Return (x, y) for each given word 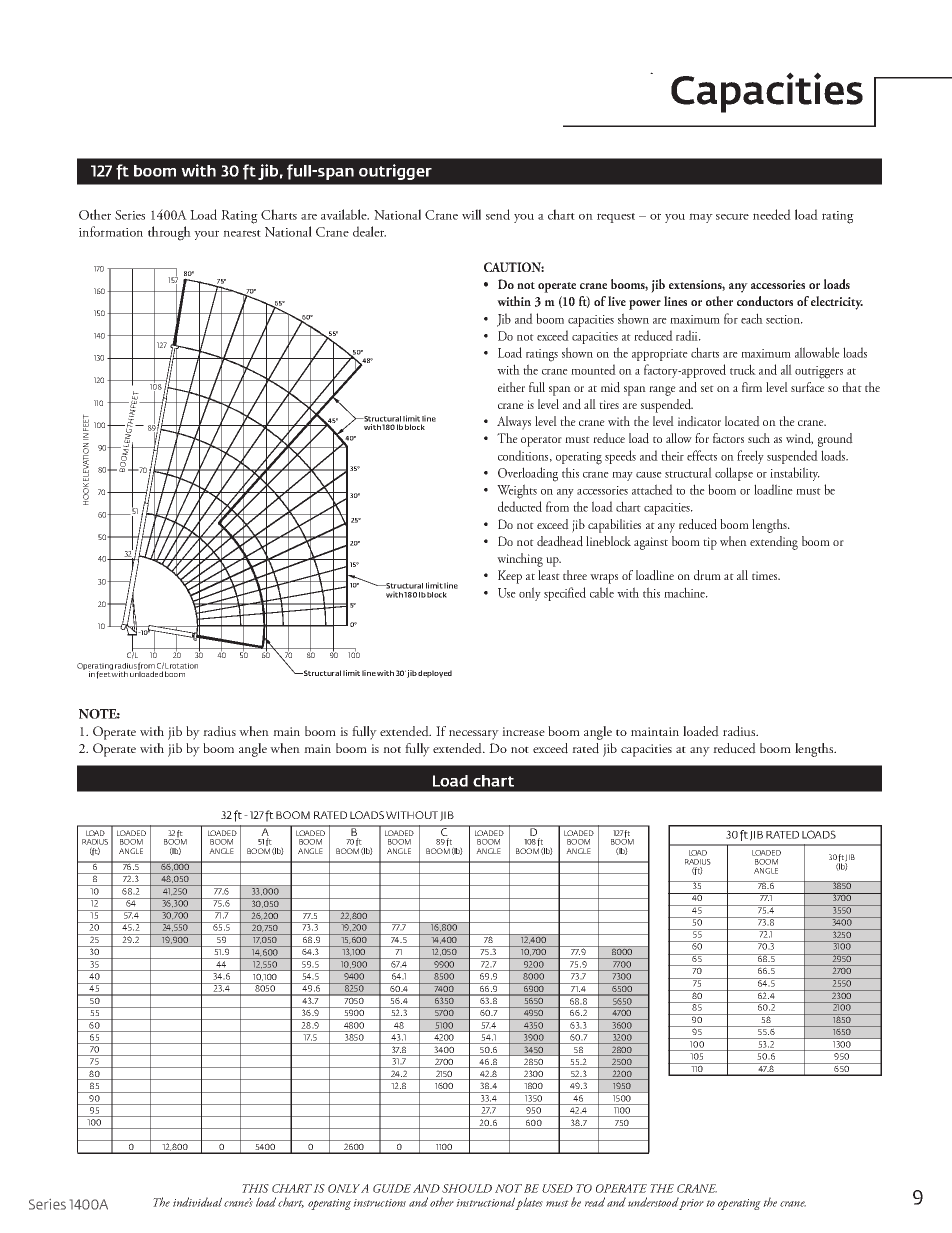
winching (520, 560)
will (471, 214)
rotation (184, 666)
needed (772, 214)
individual (197, 1202)
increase (523, 731)
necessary (474, 735)
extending (774, 543)
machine (686, 592)
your (206, 235)
